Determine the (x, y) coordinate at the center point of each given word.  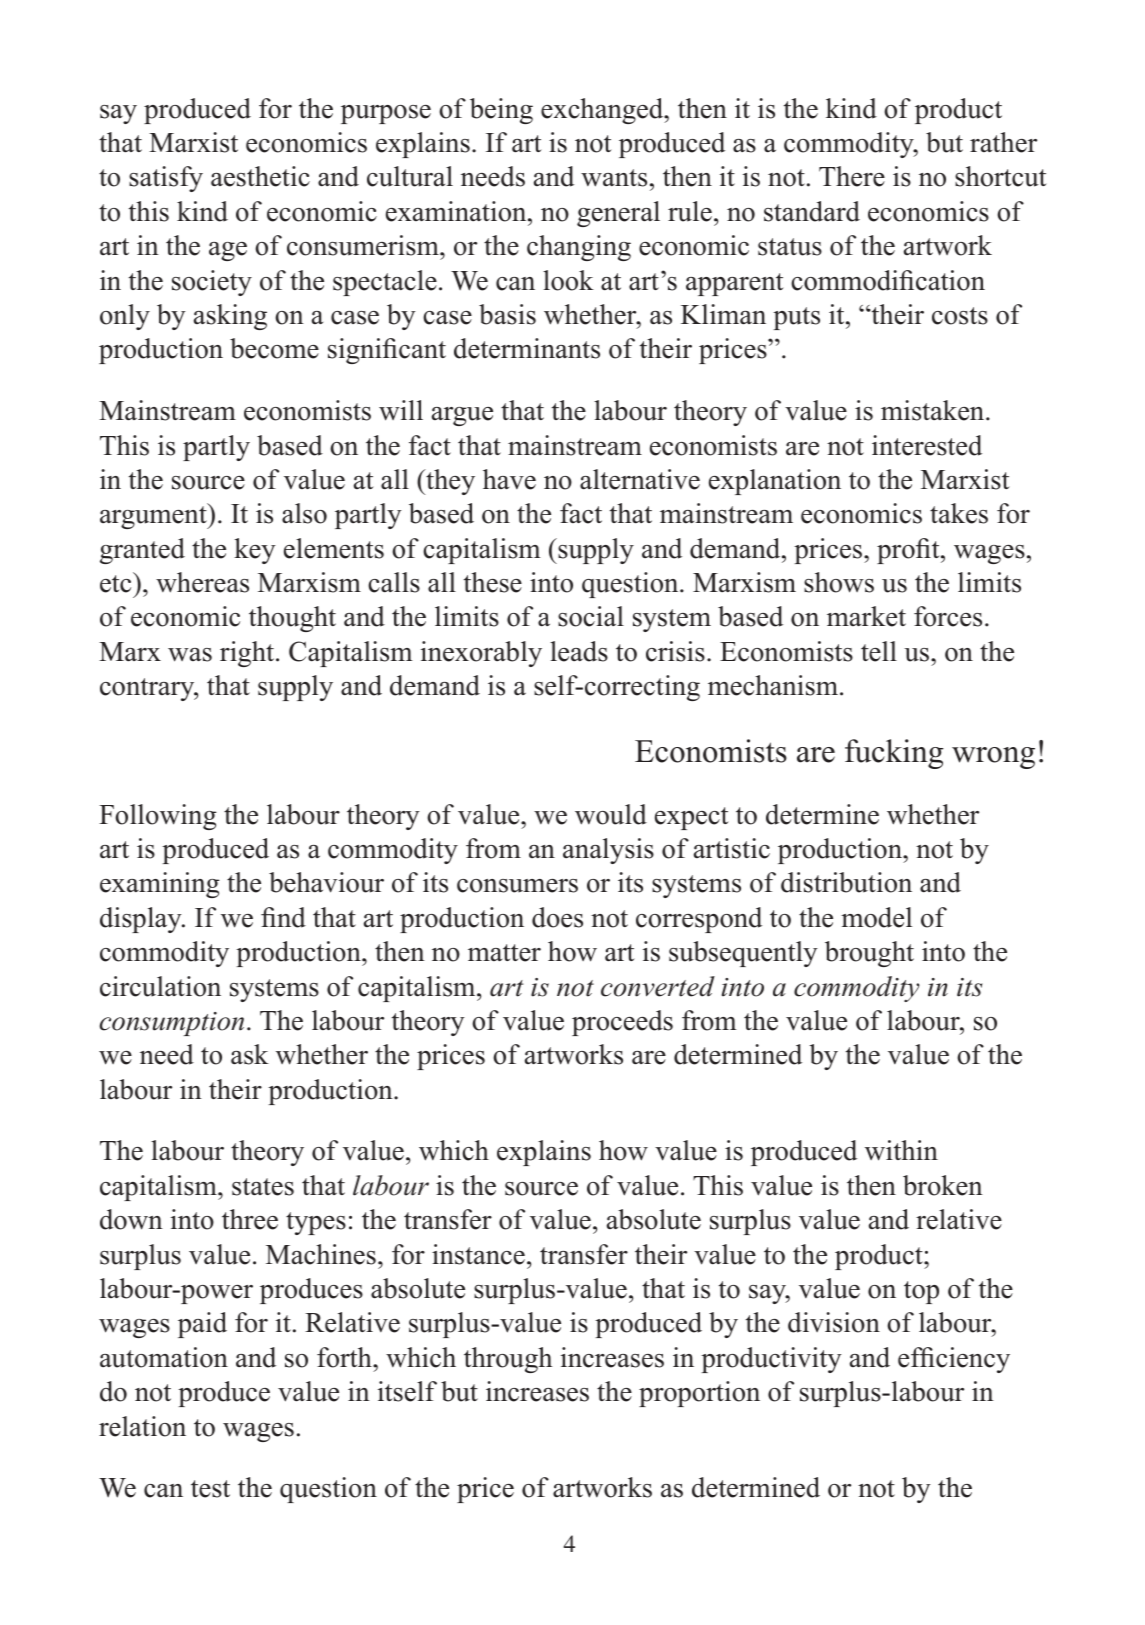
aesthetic (260, 176)
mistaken (934, 410)
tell (879, 651)
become (274, 348)
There (852, 176)
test (210, 1489)
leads (579, 651)
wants (614, 178)
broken (943, 1185)
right (248, 654)
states (263, 1187)
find (283, 917)
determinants (527, 348)
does (557, 917)
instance (478, 1254)
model (876, 917)
